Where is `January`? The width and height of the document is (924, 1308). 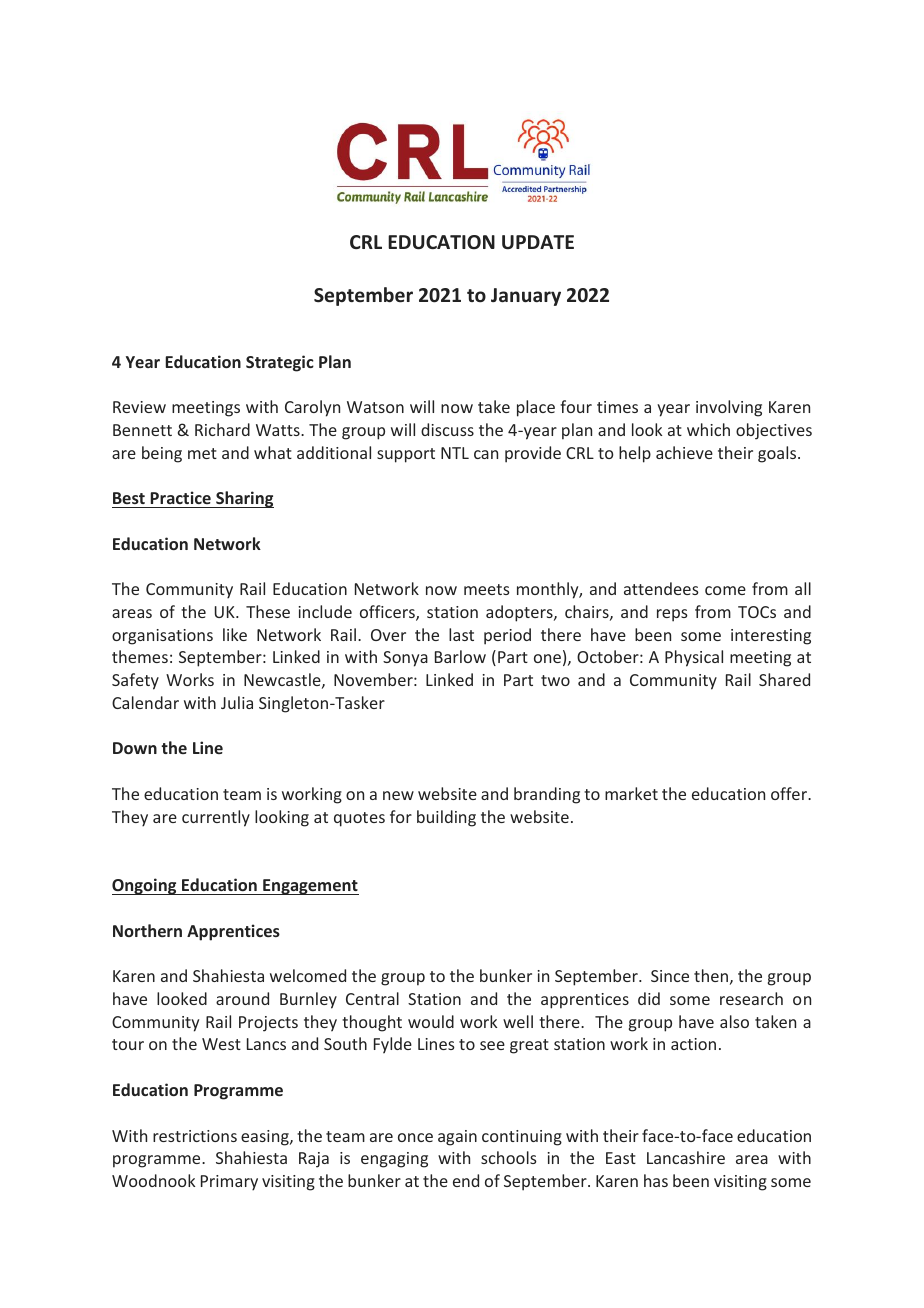
January is located at coordinates (526, 297).
